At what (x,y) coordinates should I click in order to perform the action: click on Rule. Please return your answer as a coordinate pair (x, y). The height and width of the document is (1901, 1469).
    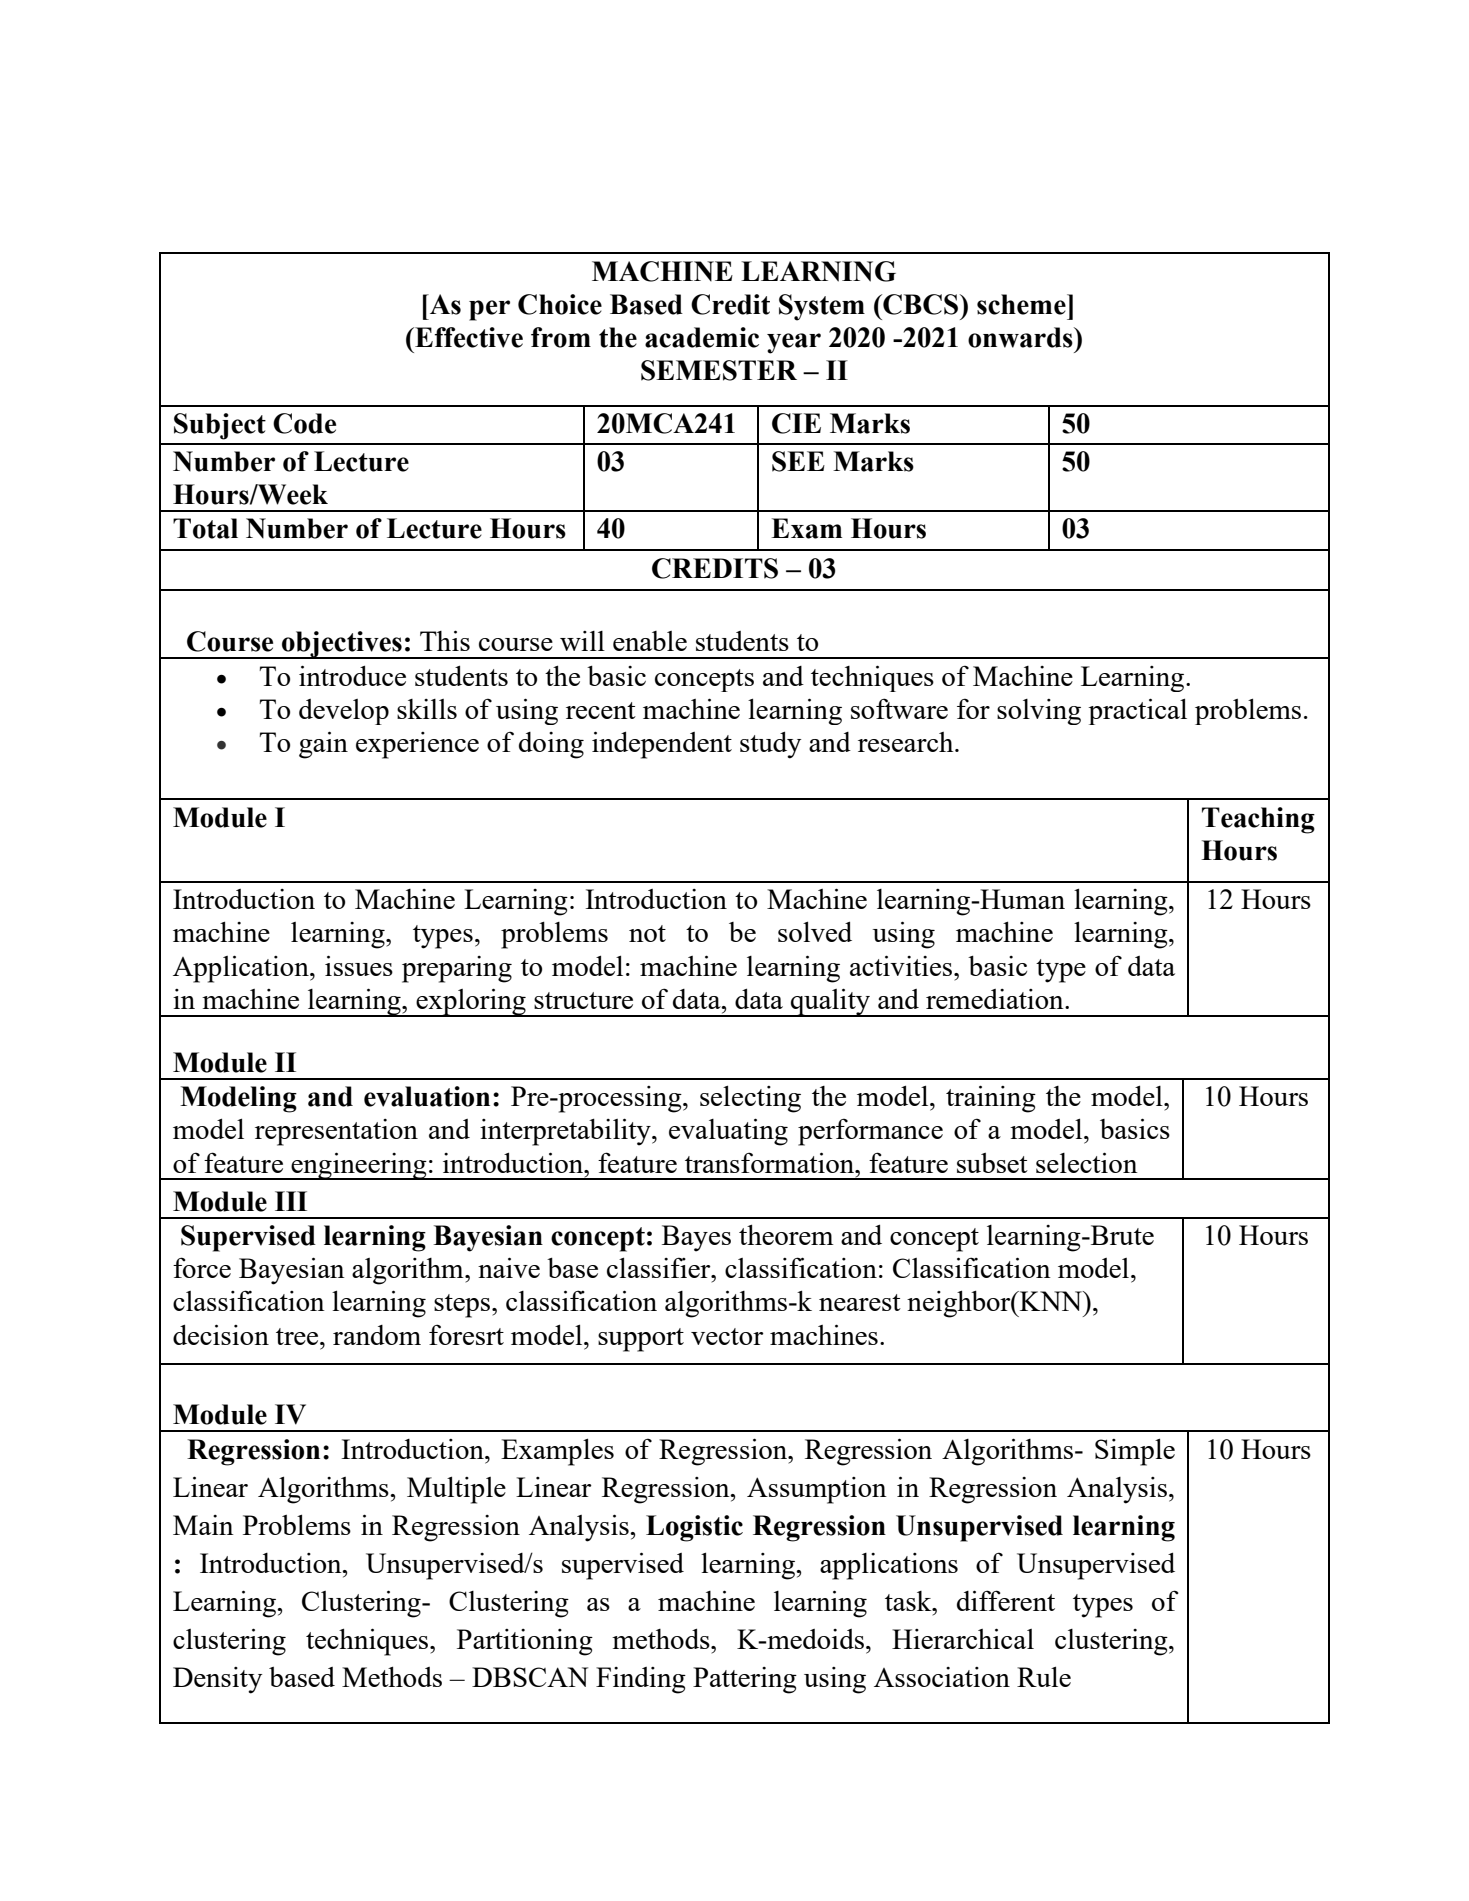
    Looking at the image, I should click on (1044, 1676).
